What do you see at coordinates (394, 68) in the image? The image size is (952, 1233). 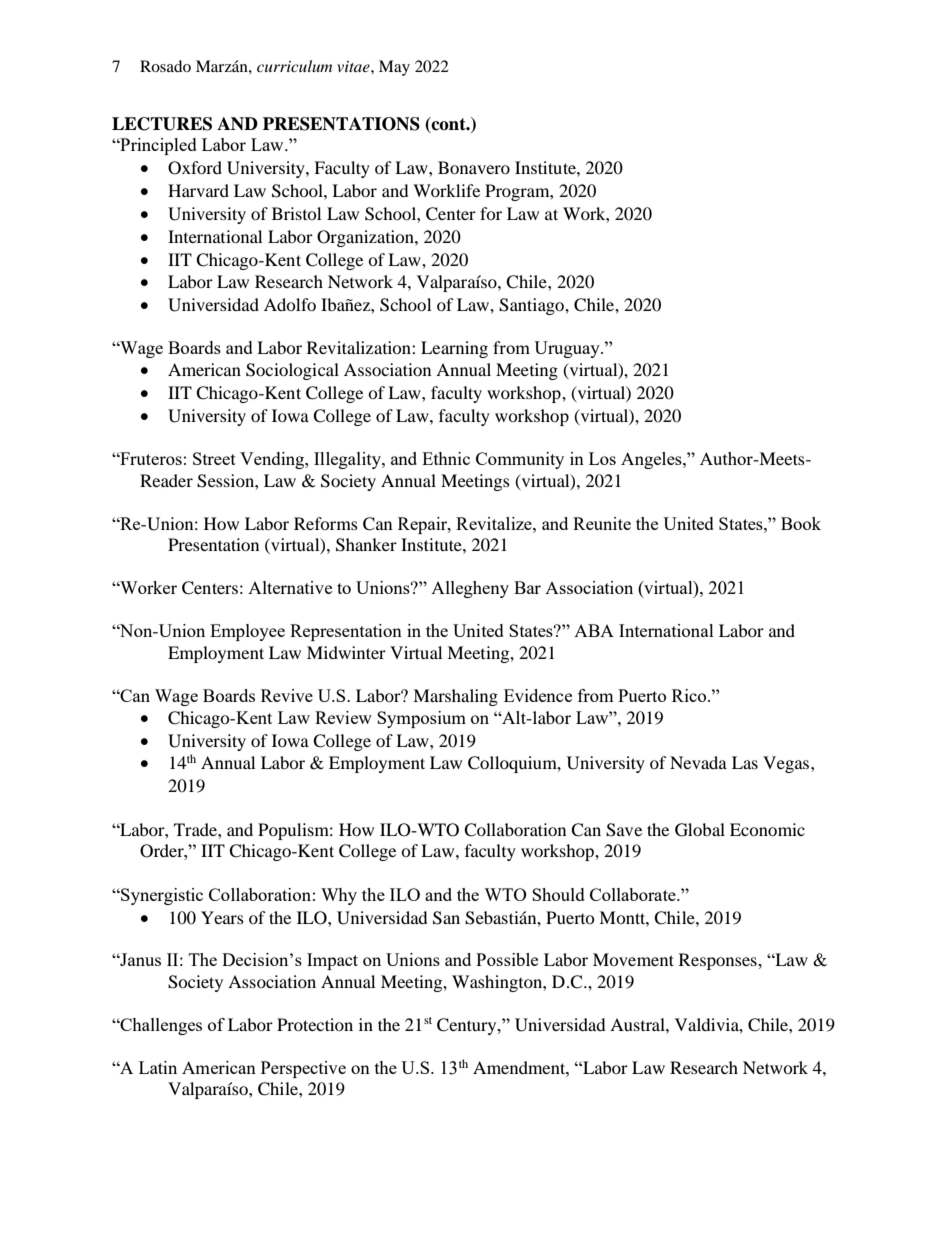 I see `May` at bounding box center [394, 68].
